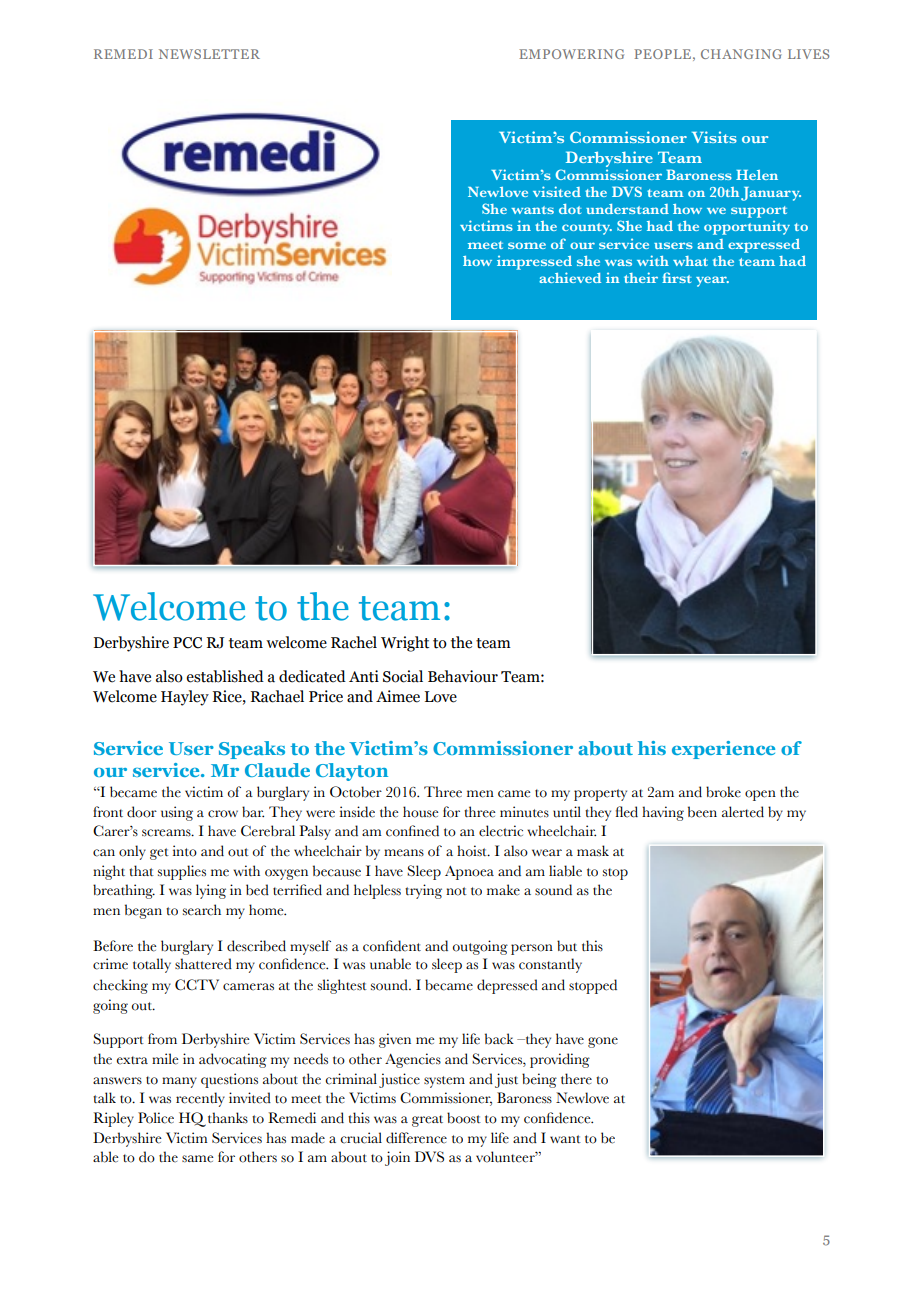 This screenshot has height=1308, width=924. What do you see at coordinates (405, 644) in the screenshot?
I see `Wright` at bounding box center [405, 644].
